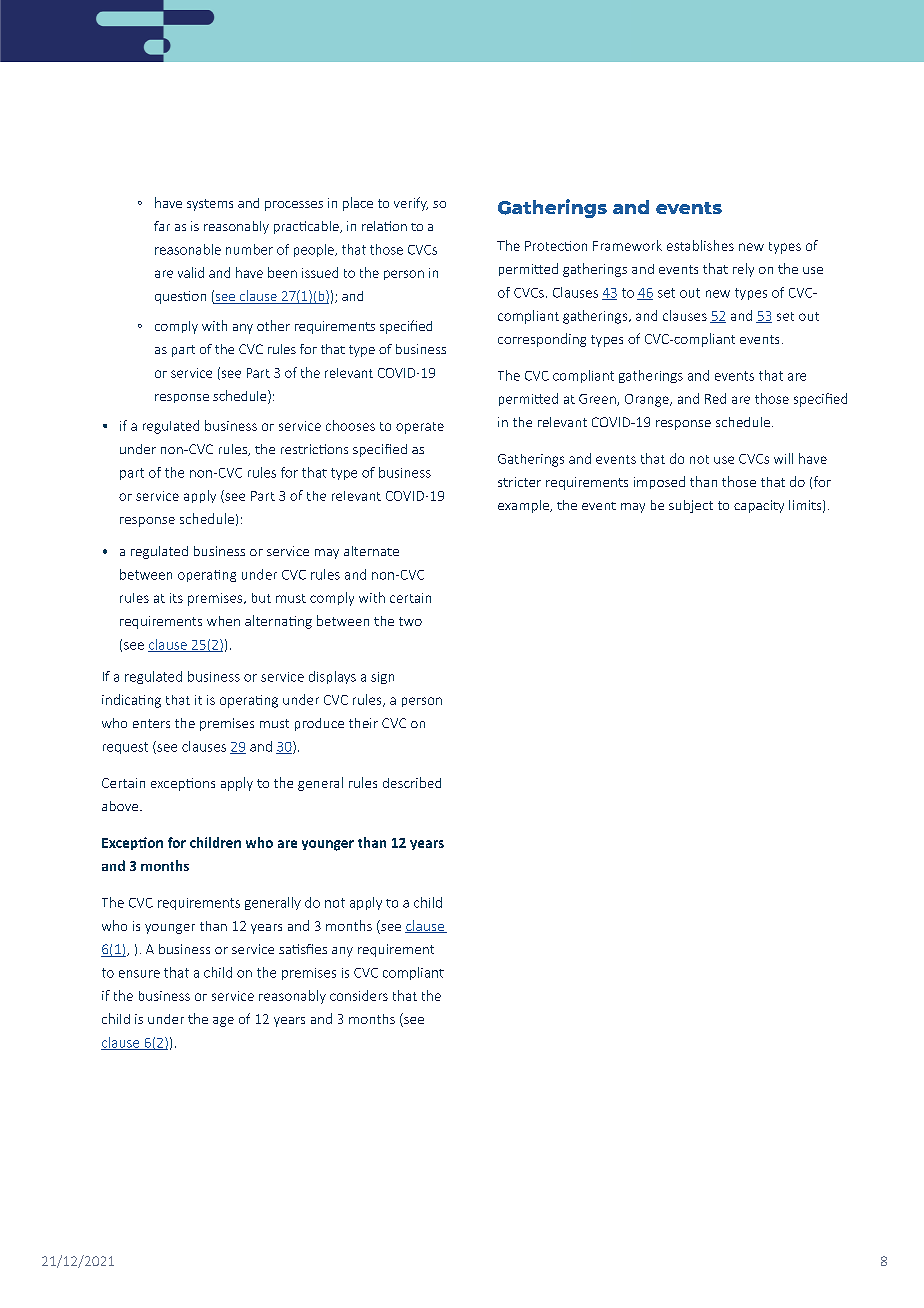 The height and width of the screenshot is (1308, 924). I want to click on capacity, so click(759, 506).
